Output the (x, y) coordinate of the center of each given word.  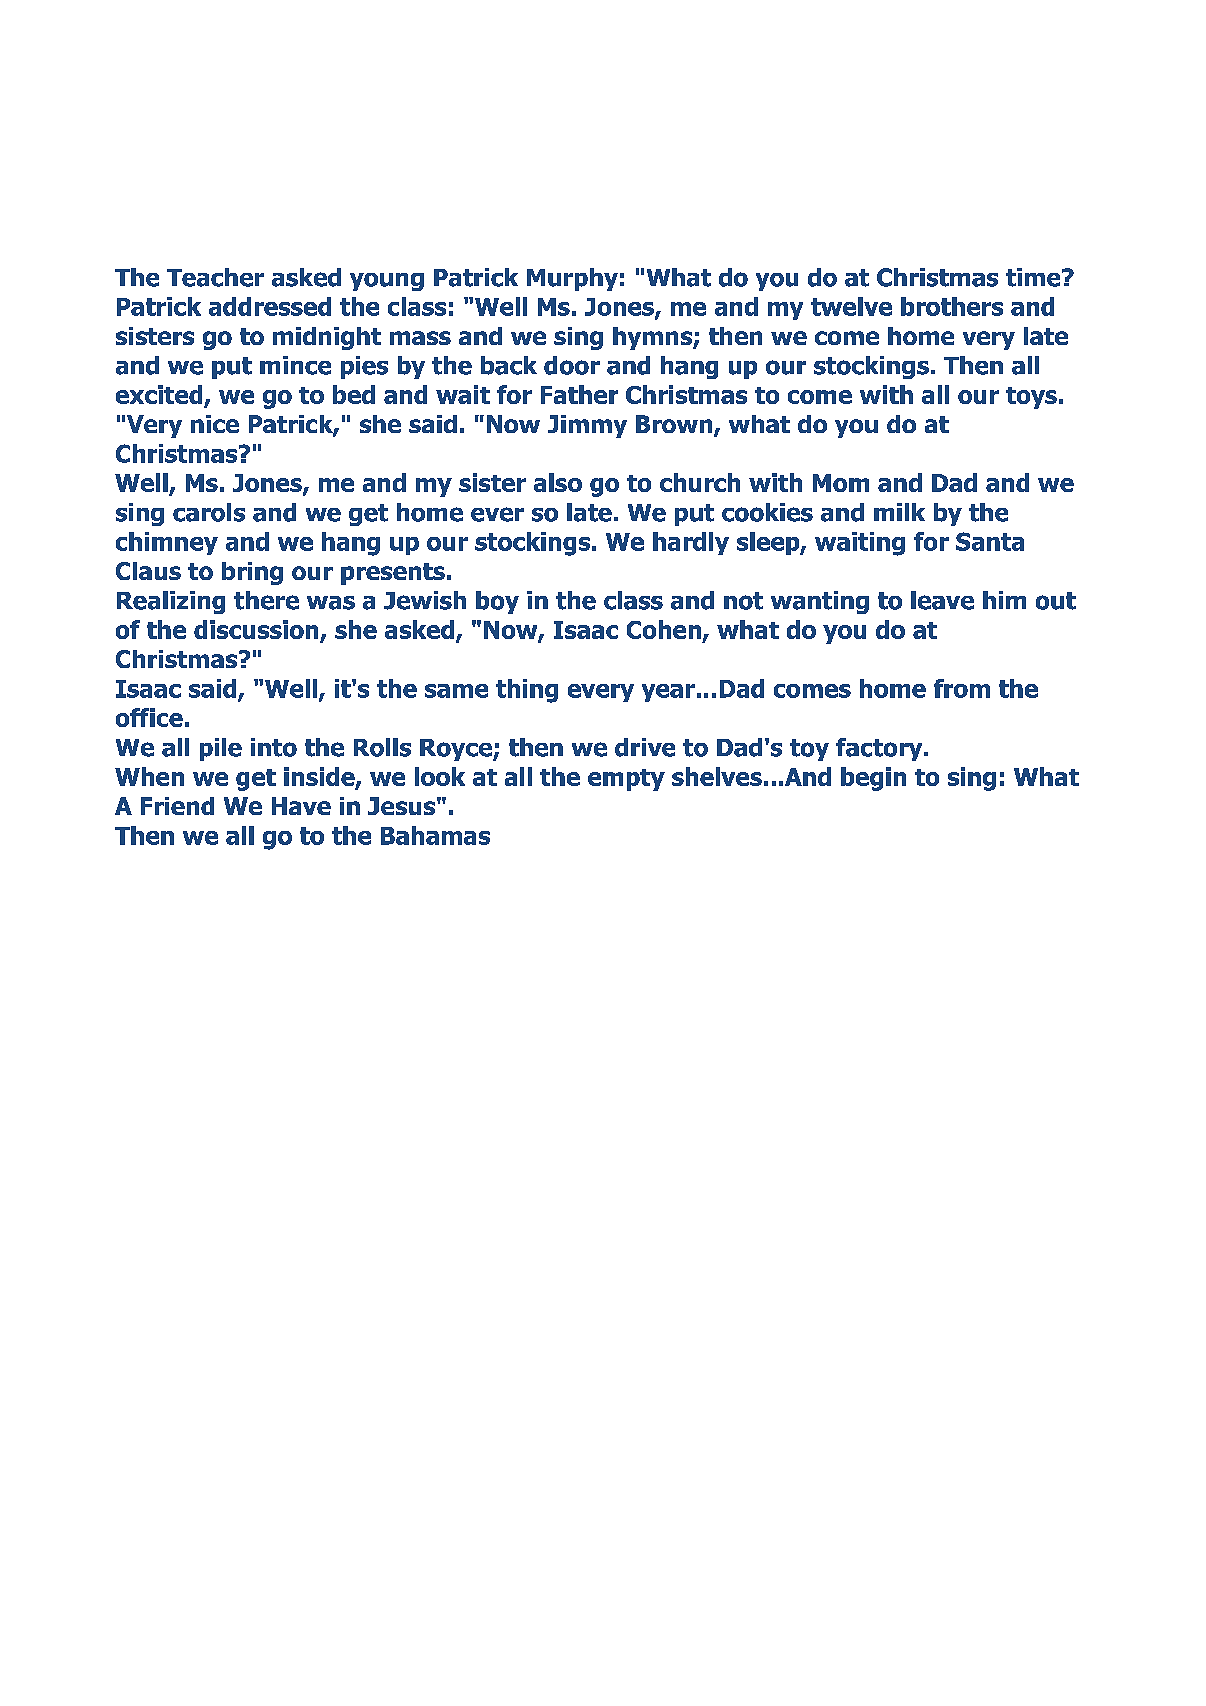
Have (301, 806)
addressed (270, 306)
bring (252, 573)
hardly (691, 543)
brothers (952, 306)
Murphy (572, 279)
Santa (990, 541)
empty (626, 780)
